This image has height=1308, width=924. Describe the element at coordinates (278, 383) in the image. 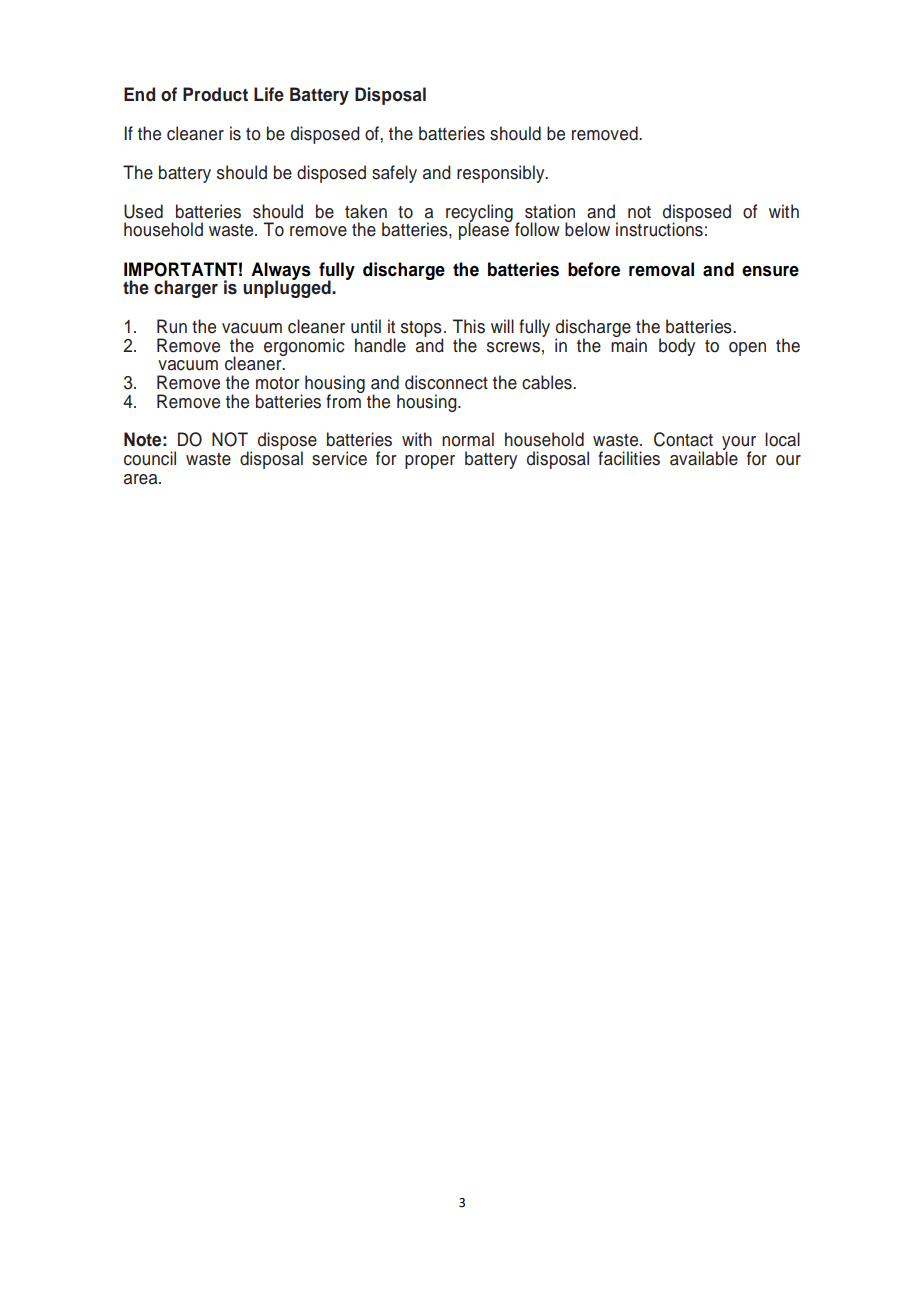

I see `motor` at that location.
